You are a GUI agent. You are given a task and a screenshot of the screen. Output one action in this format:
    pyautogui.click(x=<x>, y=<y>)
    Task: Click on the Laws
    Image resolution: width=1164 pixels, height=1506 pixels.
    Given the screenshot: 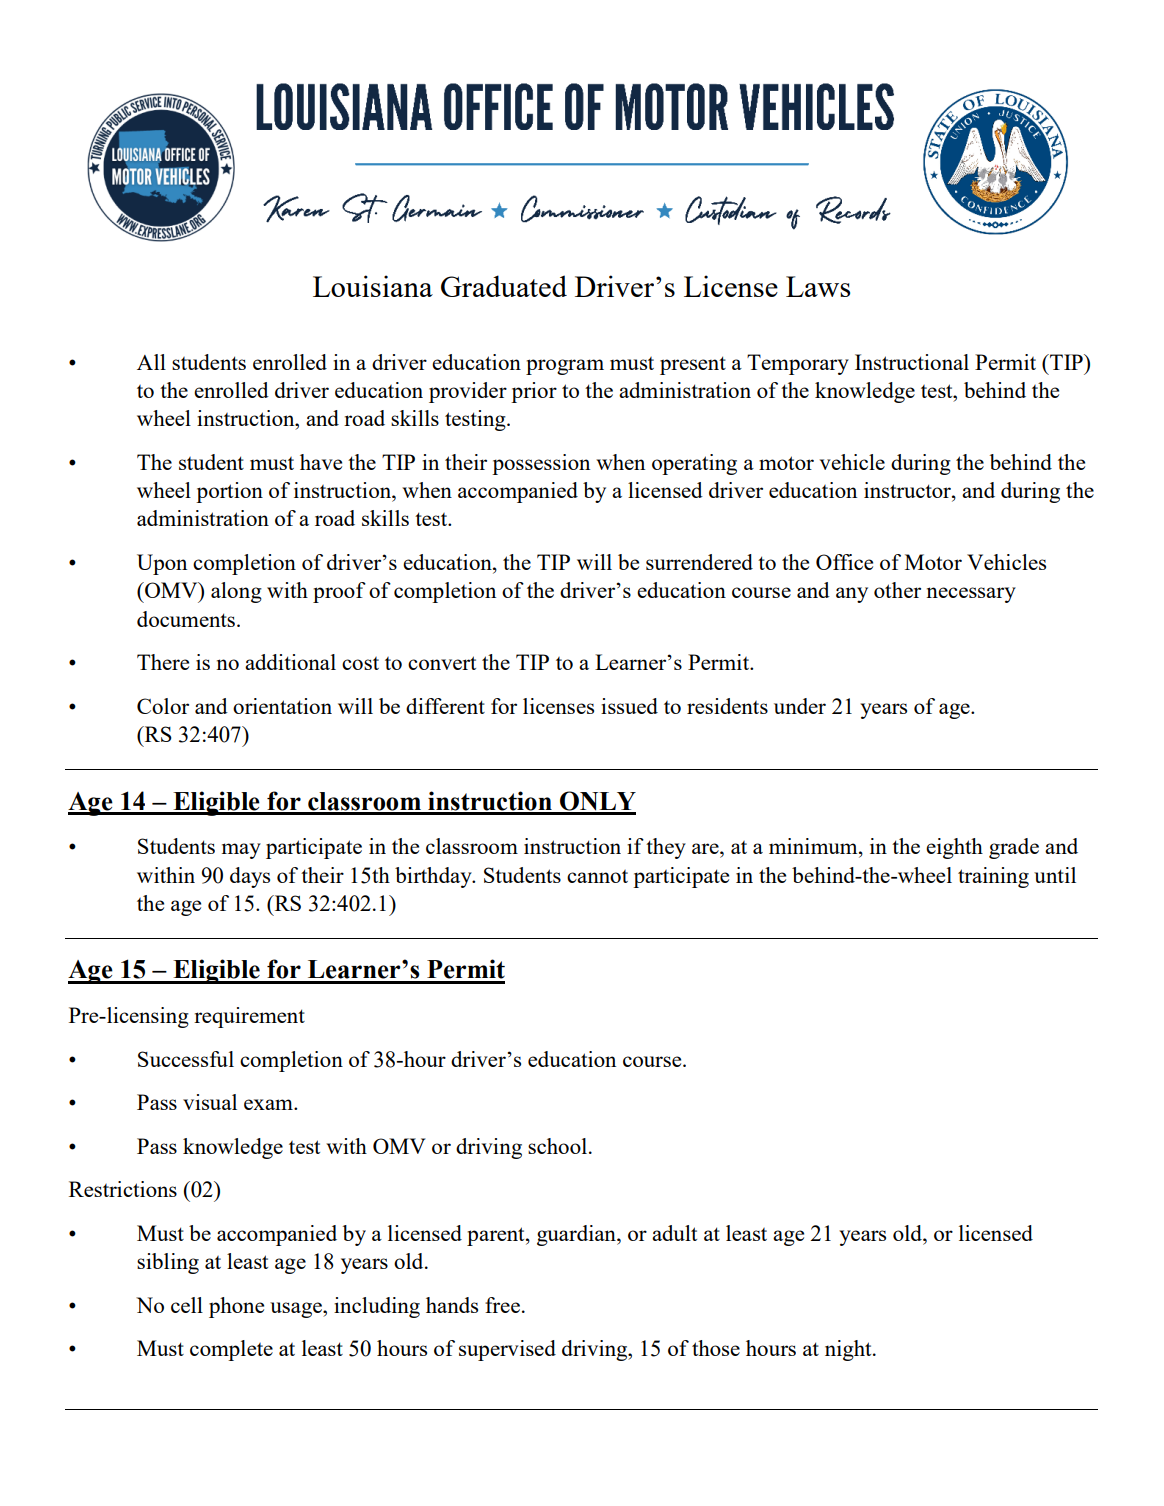 What is the action you would take?
    pyautogui.click(x=818, y=286)
